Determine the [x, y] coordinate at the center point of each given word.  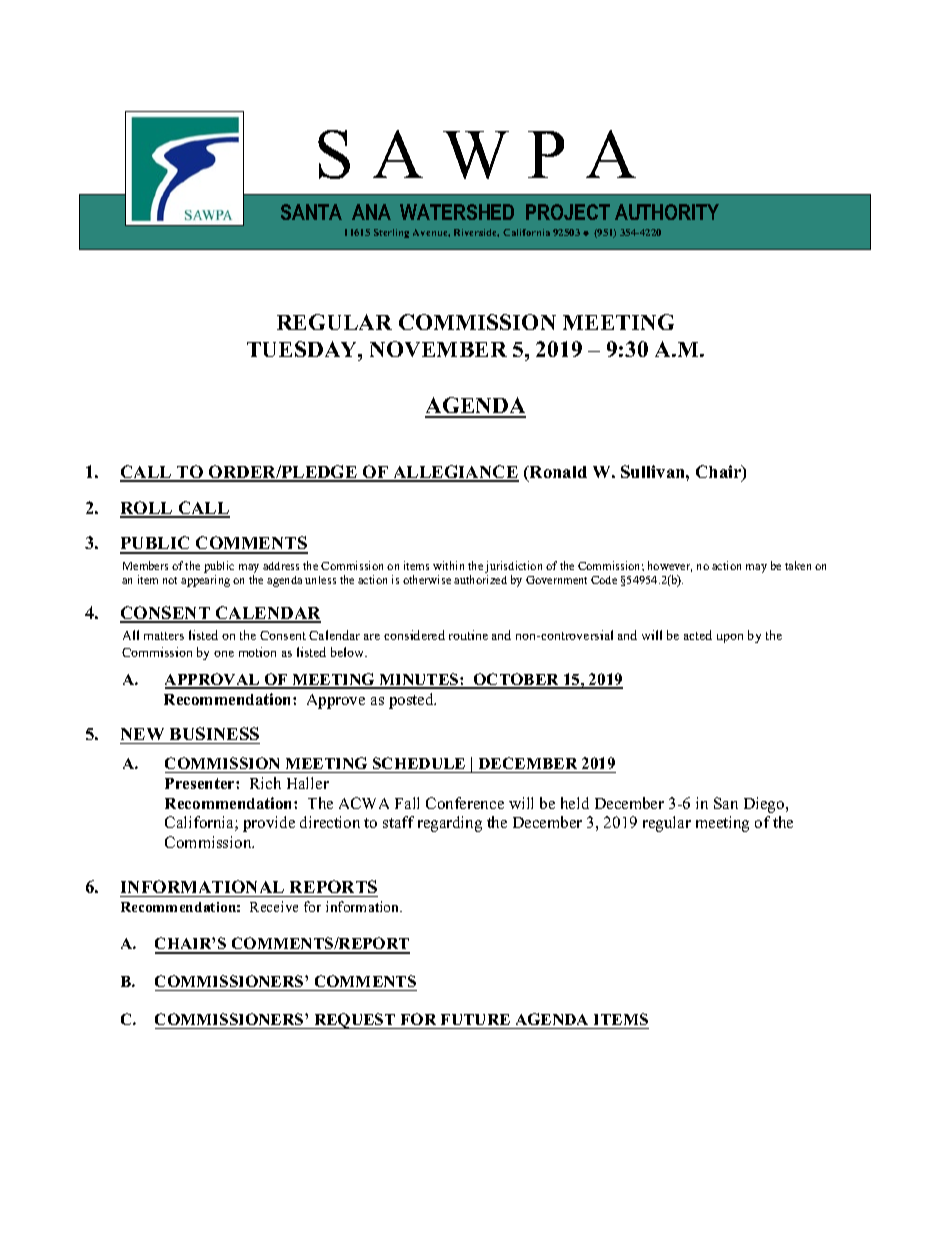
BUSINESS [214, 733]
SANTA [311, 212]
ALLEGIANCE [455, 473]
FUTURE [476, 1021]
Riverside [476, 233]
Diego [765, 805]
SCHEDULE [419, 765]
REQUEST [355, 1021]
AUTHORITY [667, 212]
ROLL [147, 509]
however [670, 566]
